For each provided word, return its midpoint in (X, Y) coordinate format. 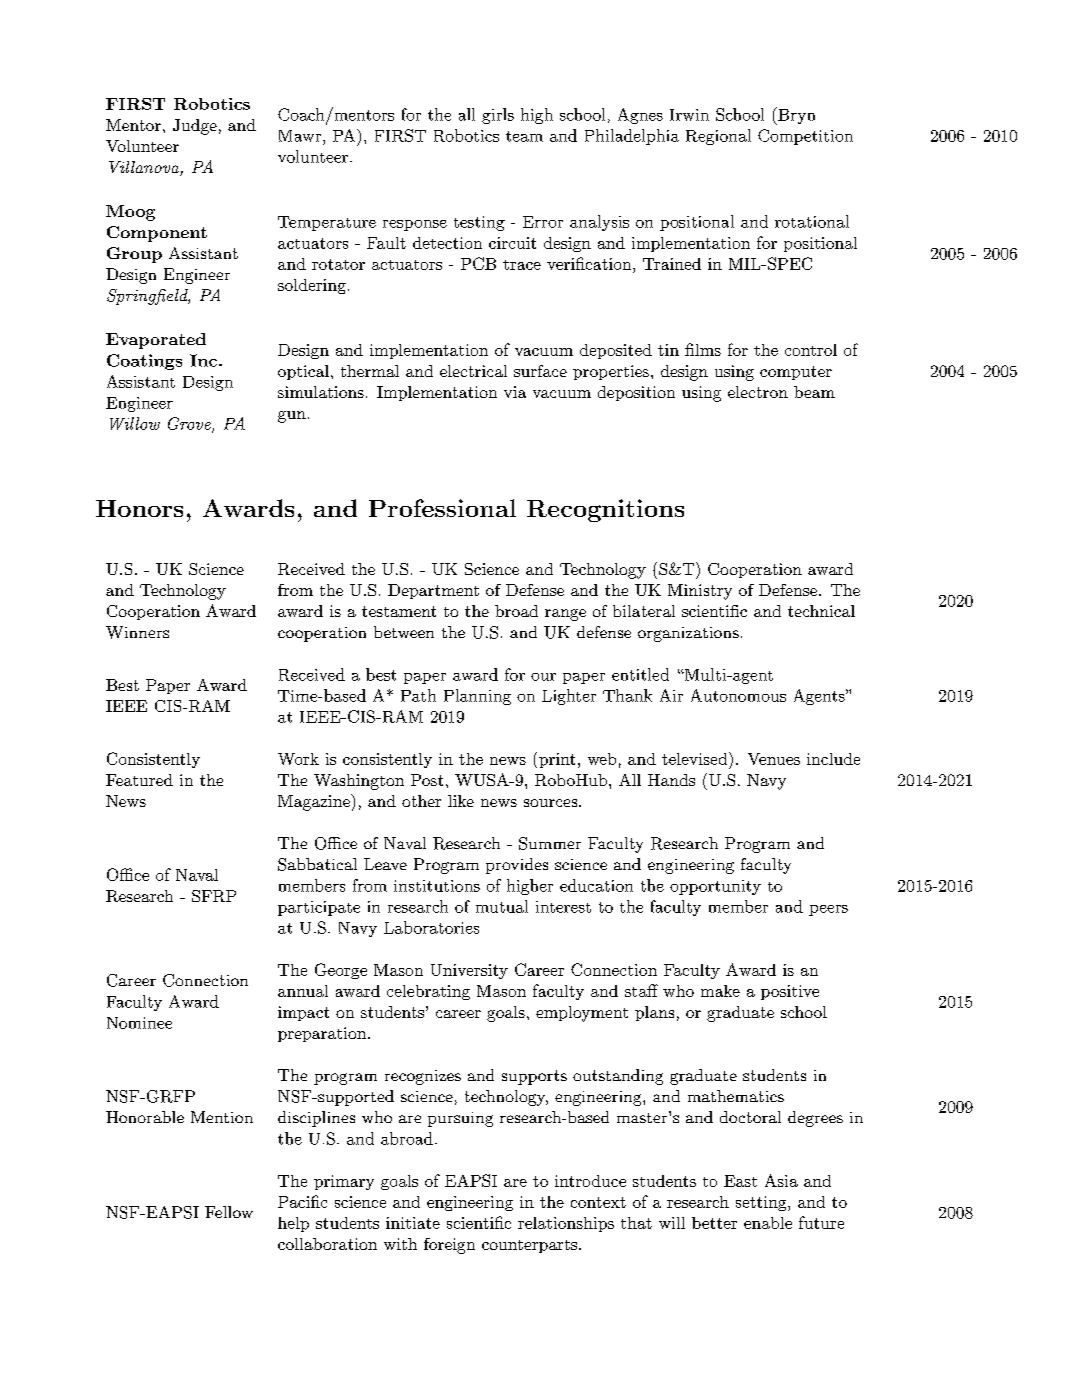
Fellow (229, 1212)
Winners (137, 632)
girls (498, 116)
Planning (477, 697)
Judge (195, 127)
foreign (449, 1246)
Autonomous (738, 695)
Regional (718, 137)
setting (761, 1203)
